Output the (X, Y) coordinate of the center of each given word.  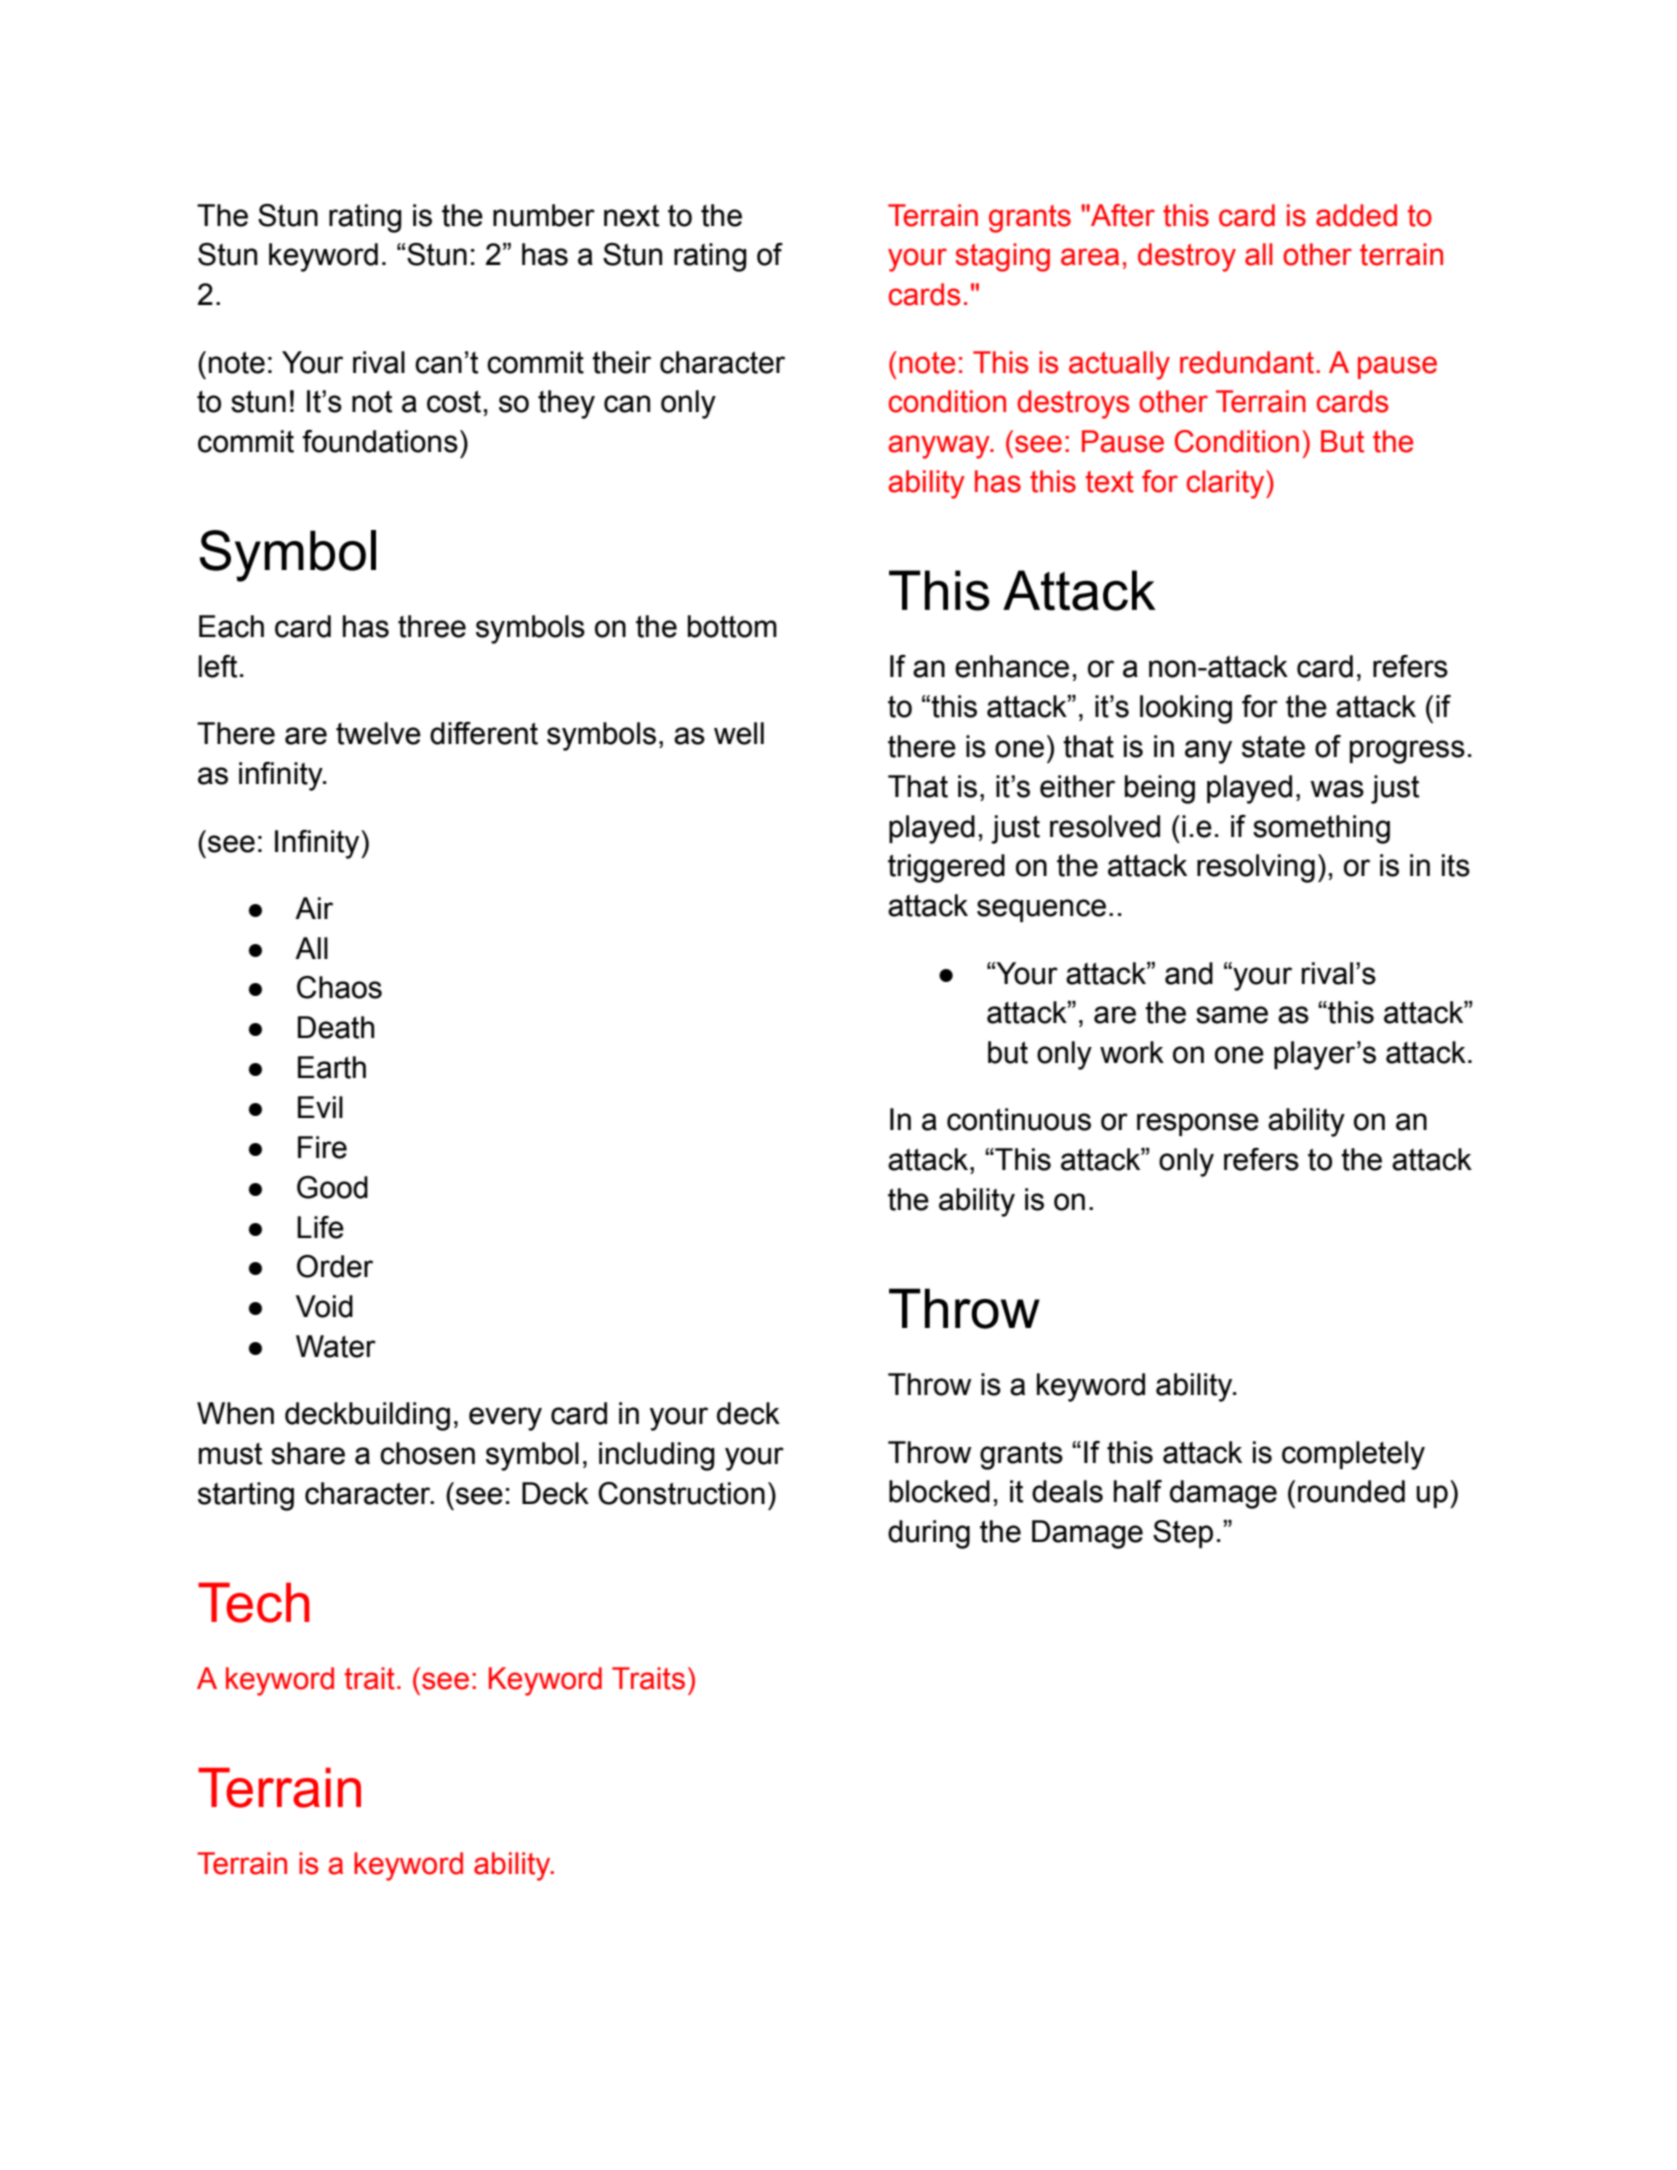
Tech (254, 1602)
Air (314, 908)
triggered (946, 868)
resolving (1256, 868)
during (929, 1534)
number (544, 215)
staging (1002, 257)
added (1356, 215)
